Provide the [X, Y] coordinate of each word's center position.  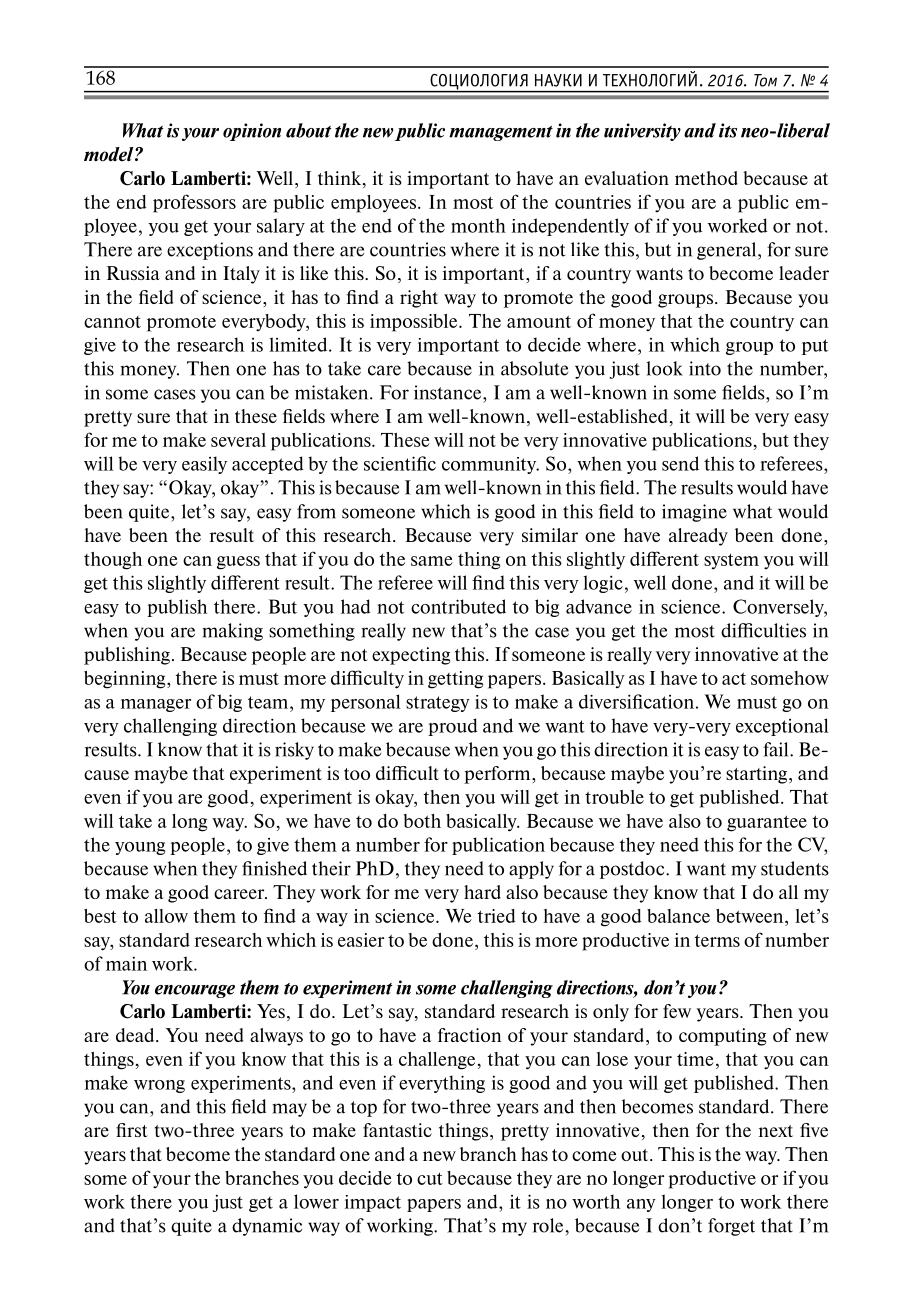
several [238, 440]
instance [449, 392]
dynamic [267, 1227]
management [501, 133]
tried [496, 916]
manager [156, 705]
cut [430, 1178]
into [705, 368]
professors [194, 203]
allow [166, 916]
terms [717, 940]
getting [455, 680]
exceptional [782, 727]
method [706, 178]
